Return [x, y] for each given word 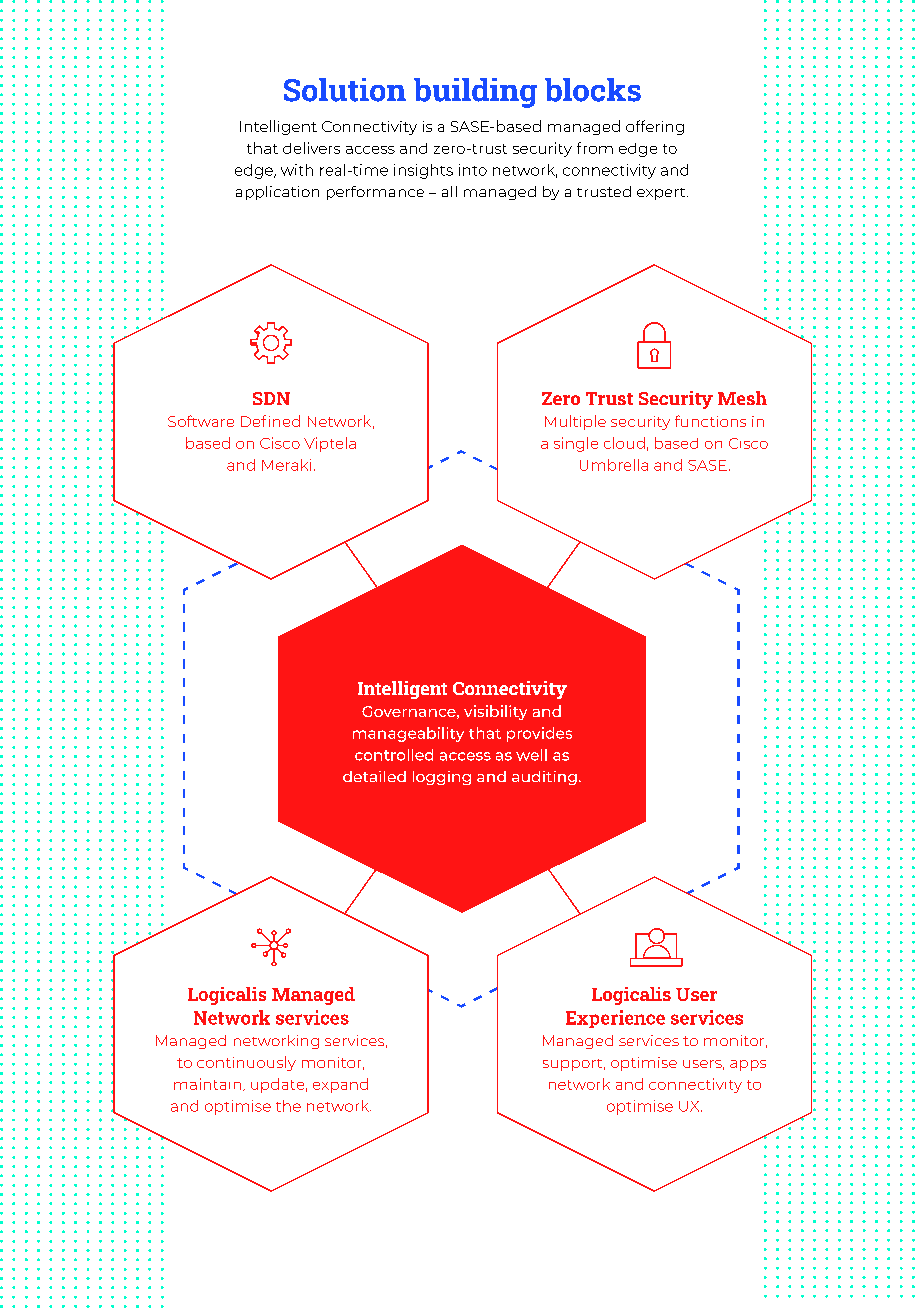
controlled [394, 755]
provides [539, 734]
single [576, 444]
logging [442, 778]
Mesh [742, 398]
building [475, 93]
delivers [311, 148]
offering [655, 127]
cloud [624, 443]
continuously [246, 1063]
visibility [495, 712]
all [449, 191]
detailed [374, 776]
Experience [615, 1019]
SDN [271, 398]
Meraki [286, 465]
